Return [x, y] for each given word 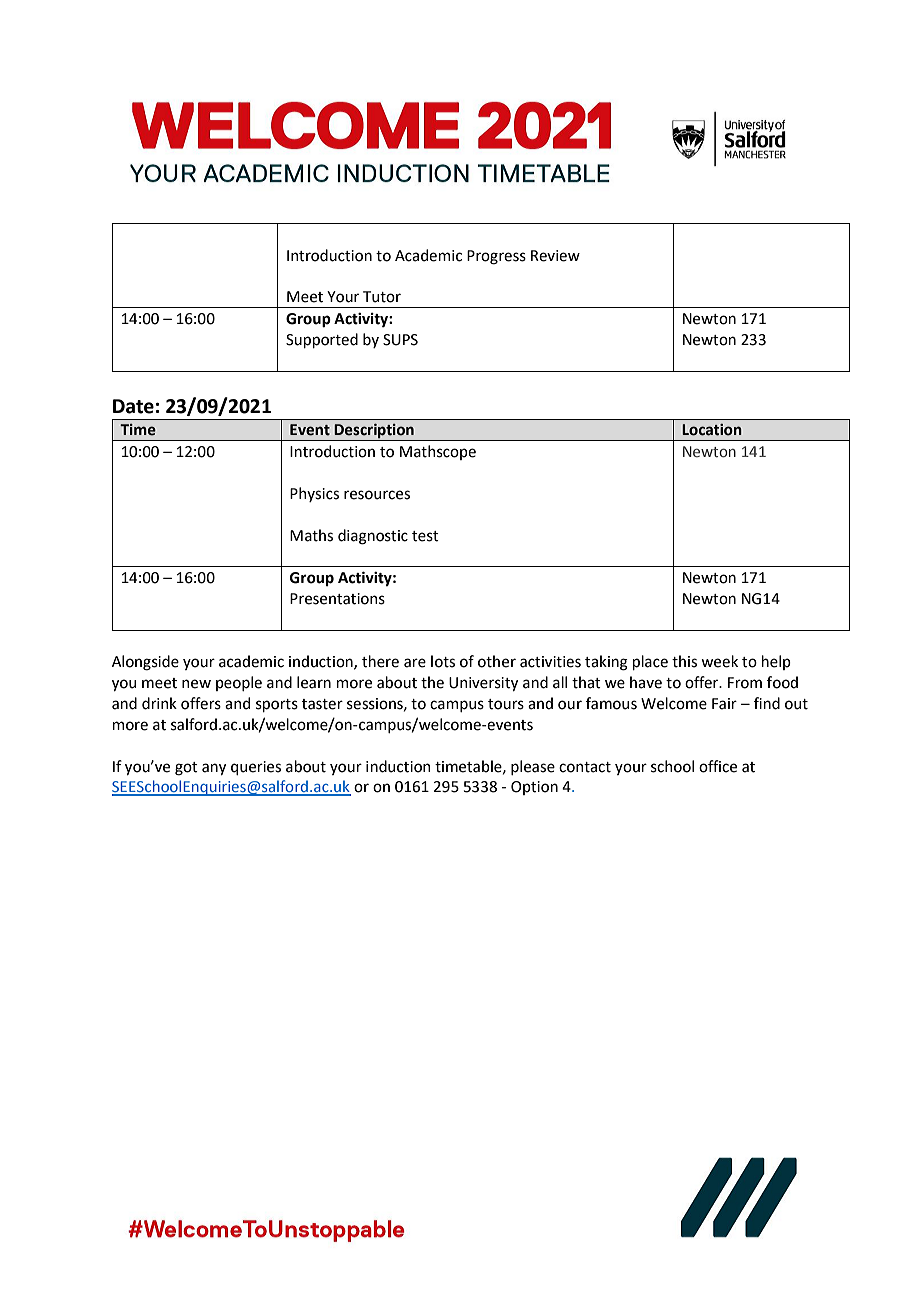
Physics [314, 494]
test [425, 536]
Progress [496, 257]
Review [555, 256]
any [214, 769]
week [719, 661]
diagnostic [373, 537]
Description [374, 432]
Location [712, 430]
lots [443, 661]
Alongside [145, 663]
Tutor [382, 297]
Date [133, 406]
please [533, 767]
